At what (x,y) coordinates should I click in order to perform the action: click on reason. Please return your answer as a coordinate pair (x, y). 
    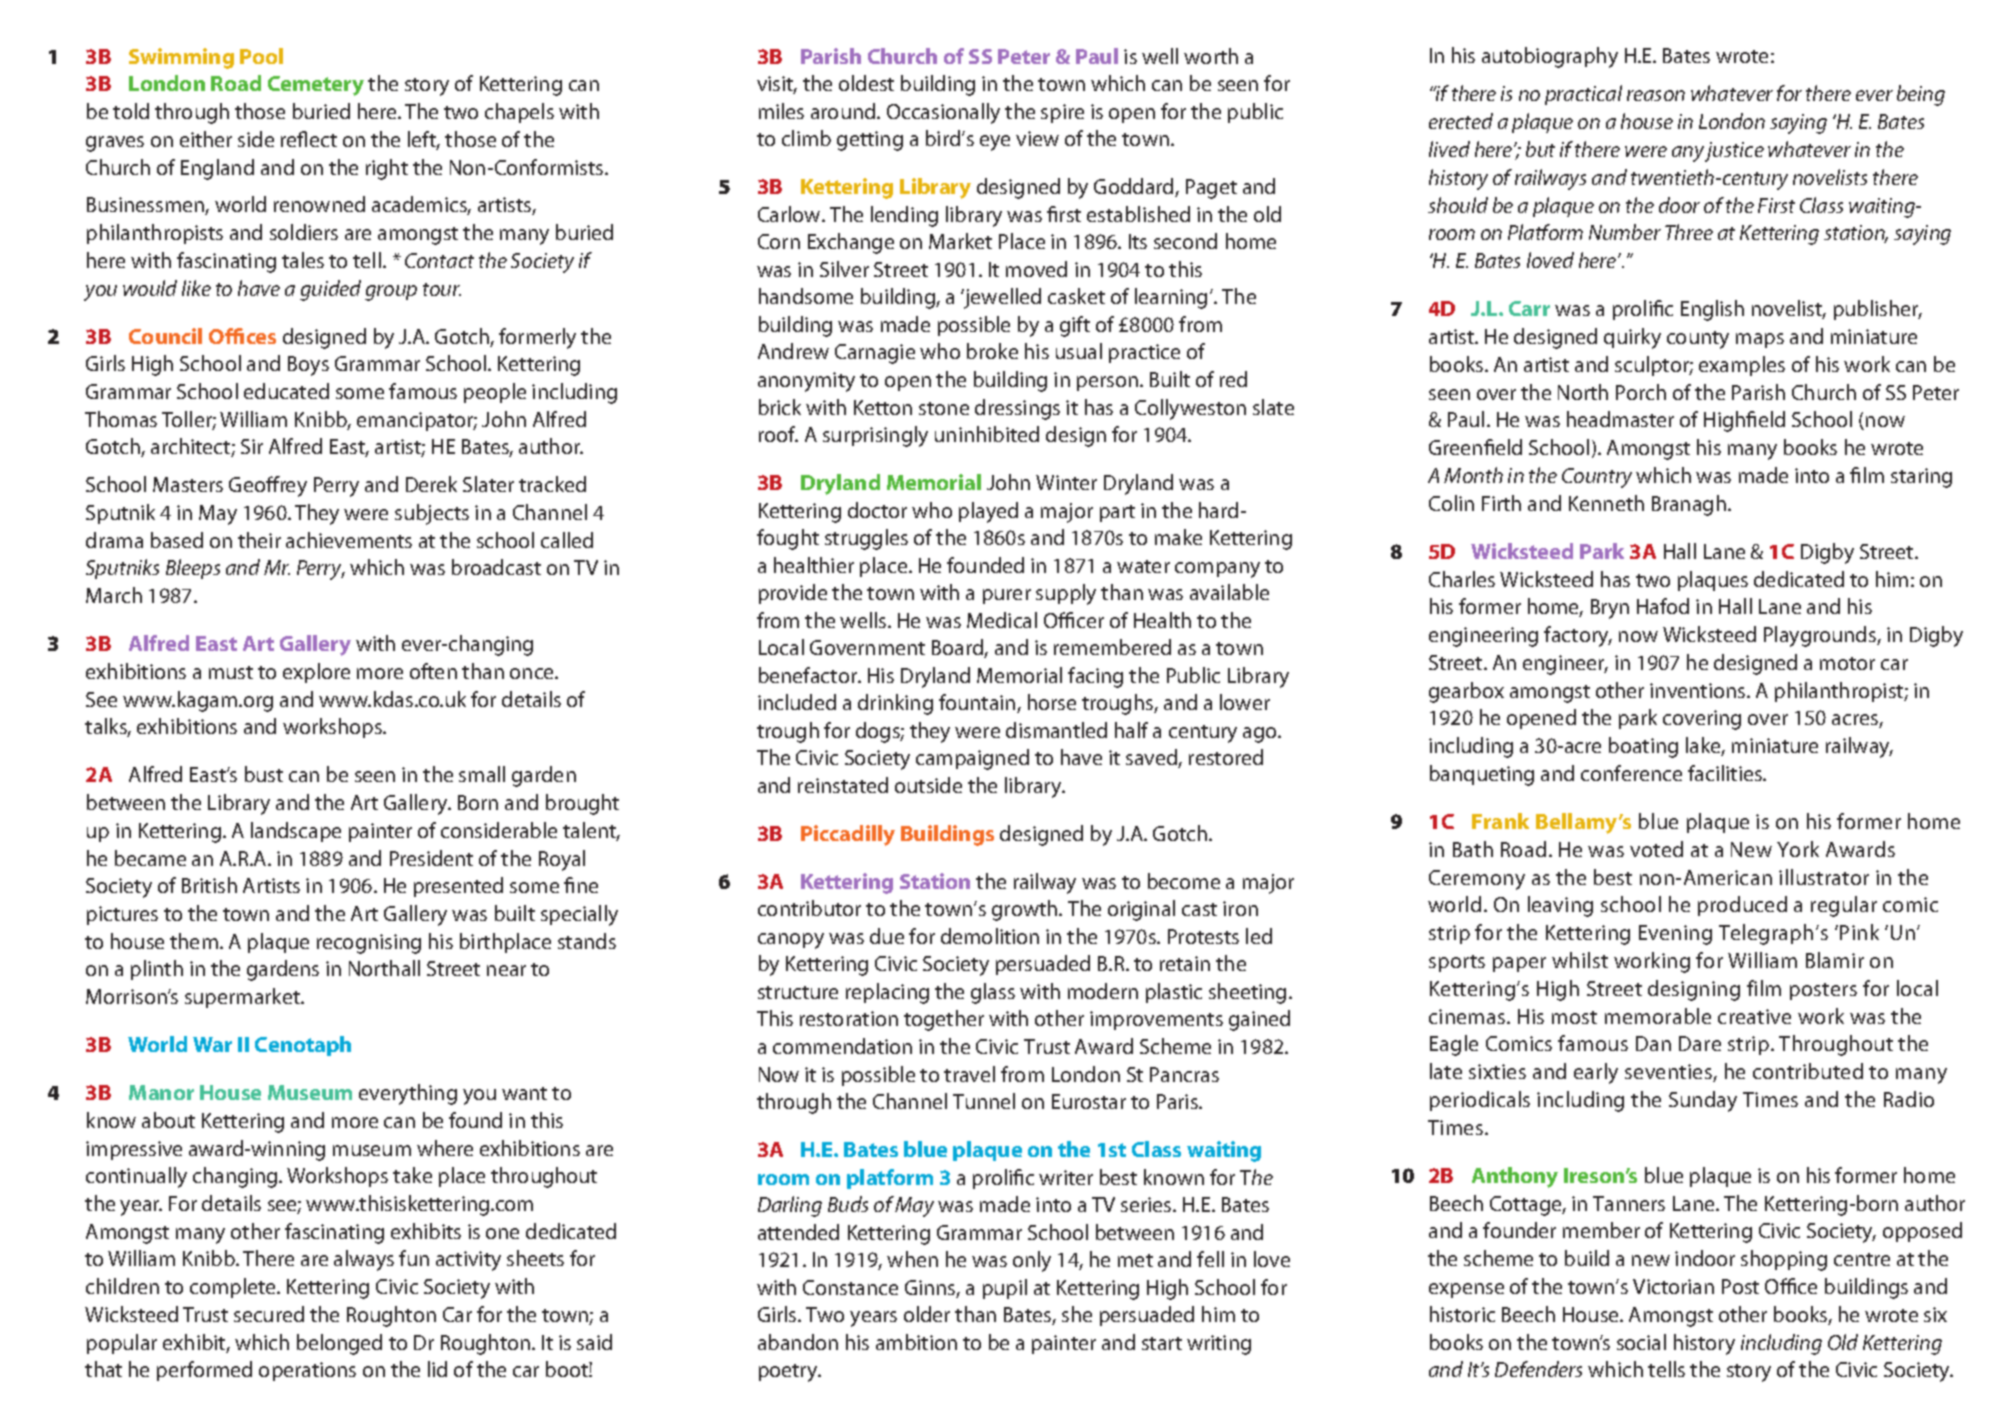
    Looking at the image, I should click on (1656, 95).
